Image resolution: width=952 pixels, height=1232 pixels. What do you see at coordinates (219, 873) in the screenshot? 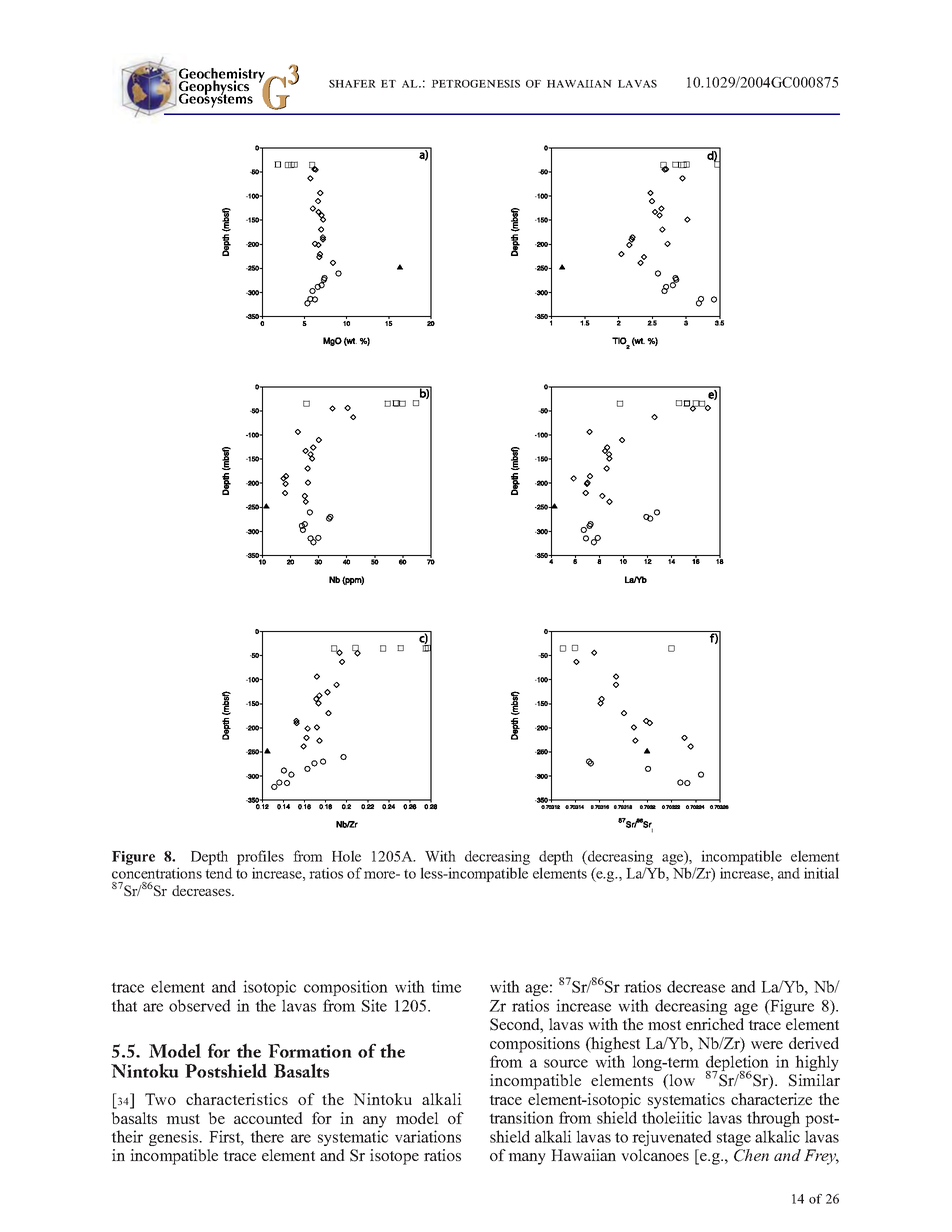
I see `tend` at bounding box center [219, 873].
